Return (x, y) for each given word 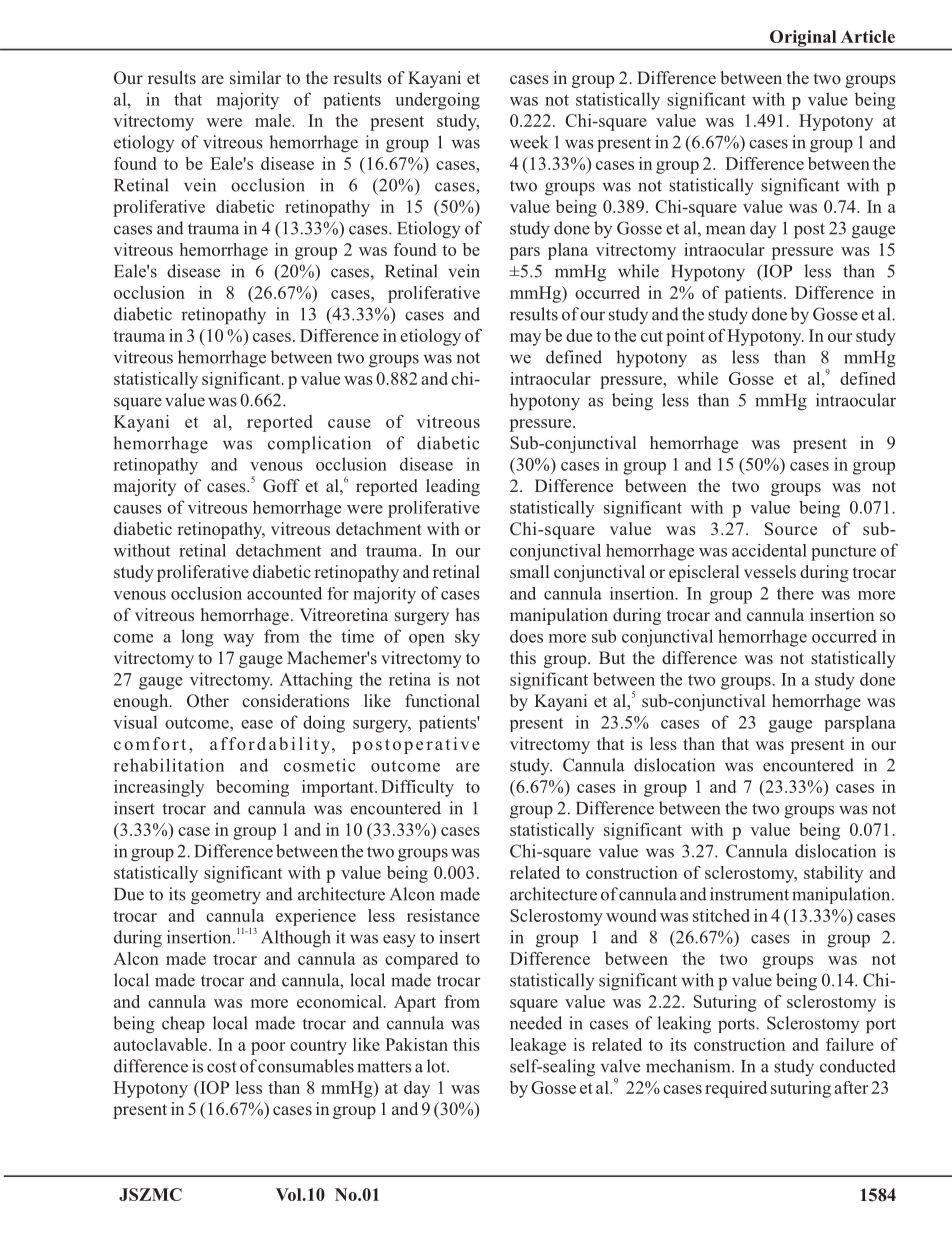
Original (803, 38)
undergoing (437, 101)
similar (255, 77)
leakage (538, 1046)
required (736, 1089)
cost (222, 1067)
